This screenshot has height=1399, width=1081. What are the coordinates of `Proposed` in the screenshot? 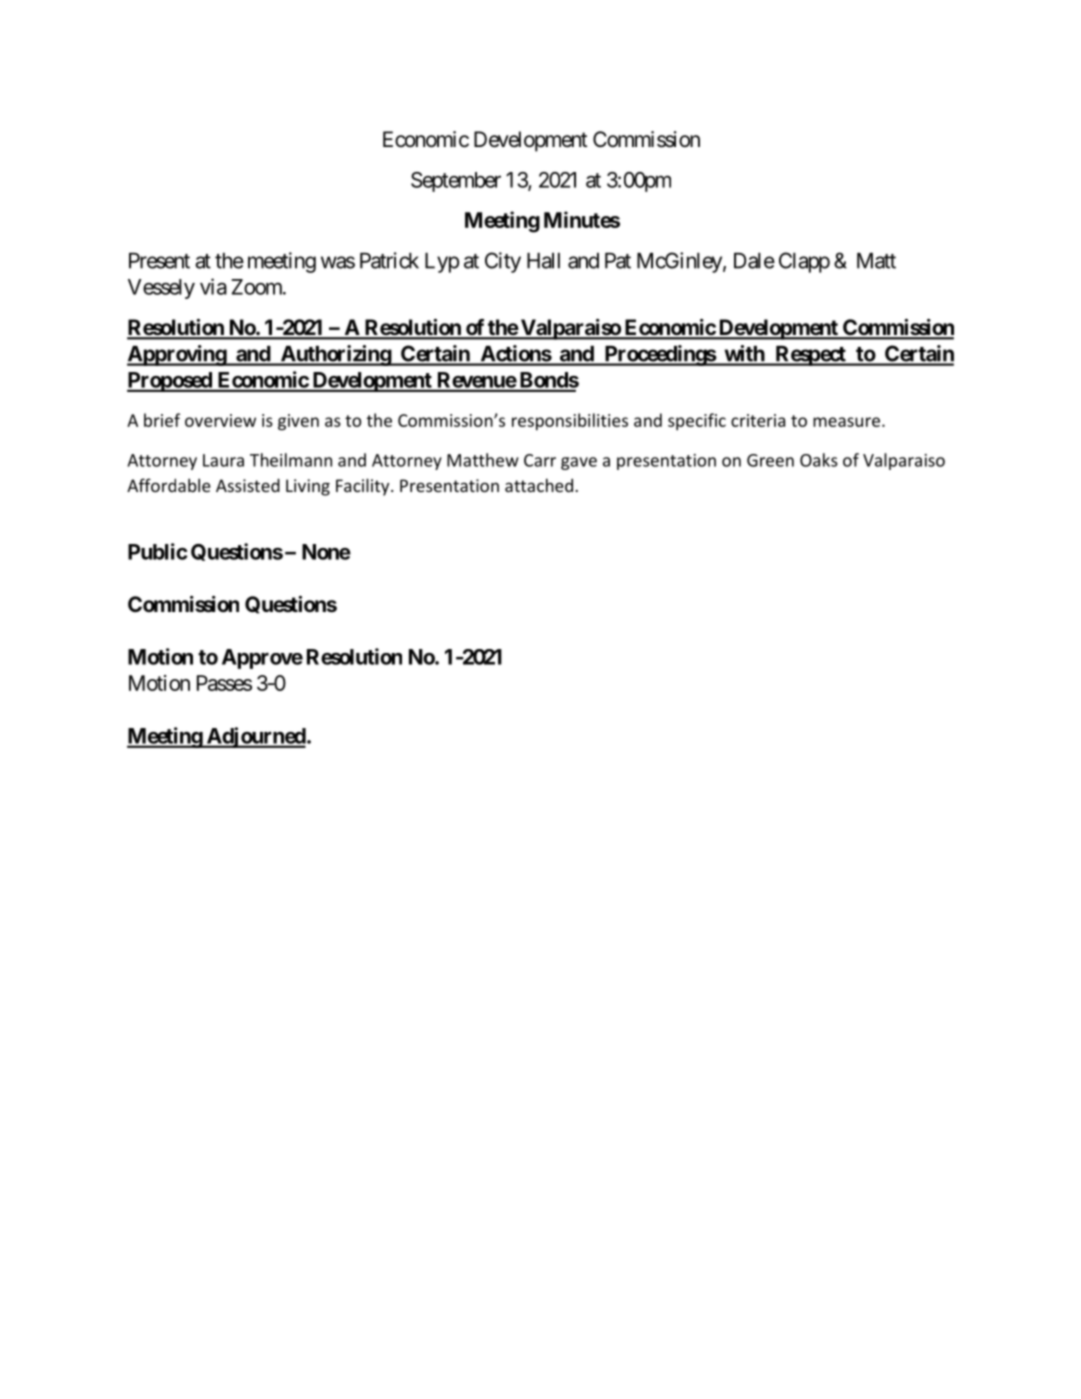 It's located at (170, 382).
